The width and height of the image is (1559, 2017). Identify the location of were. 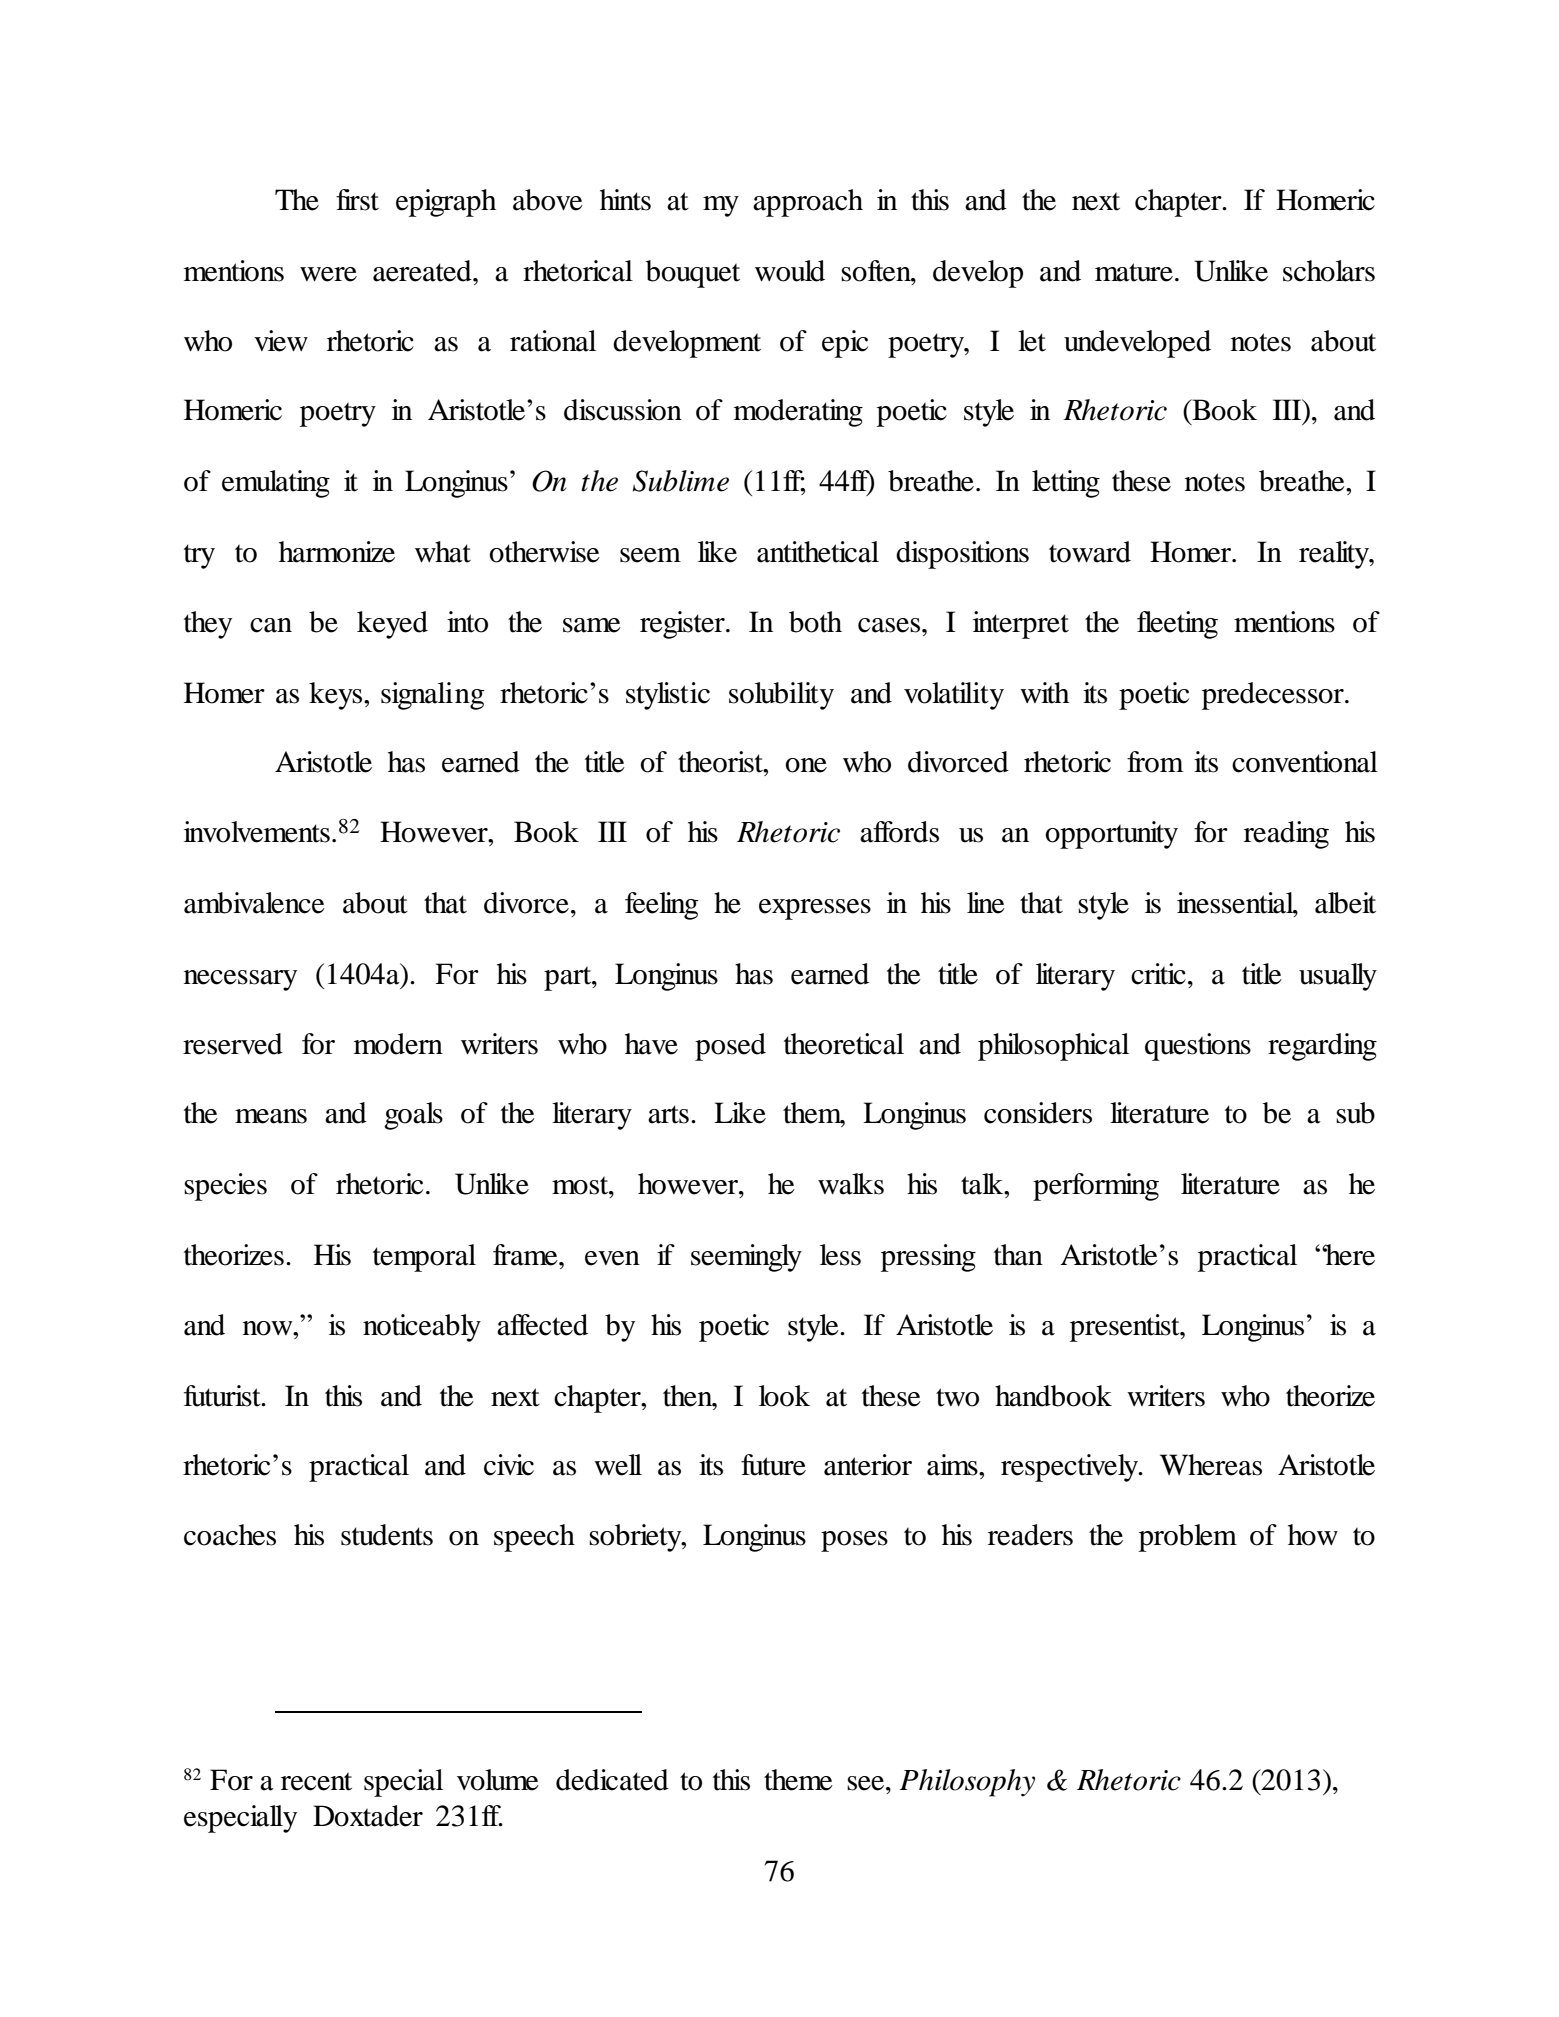
(328, 274).
